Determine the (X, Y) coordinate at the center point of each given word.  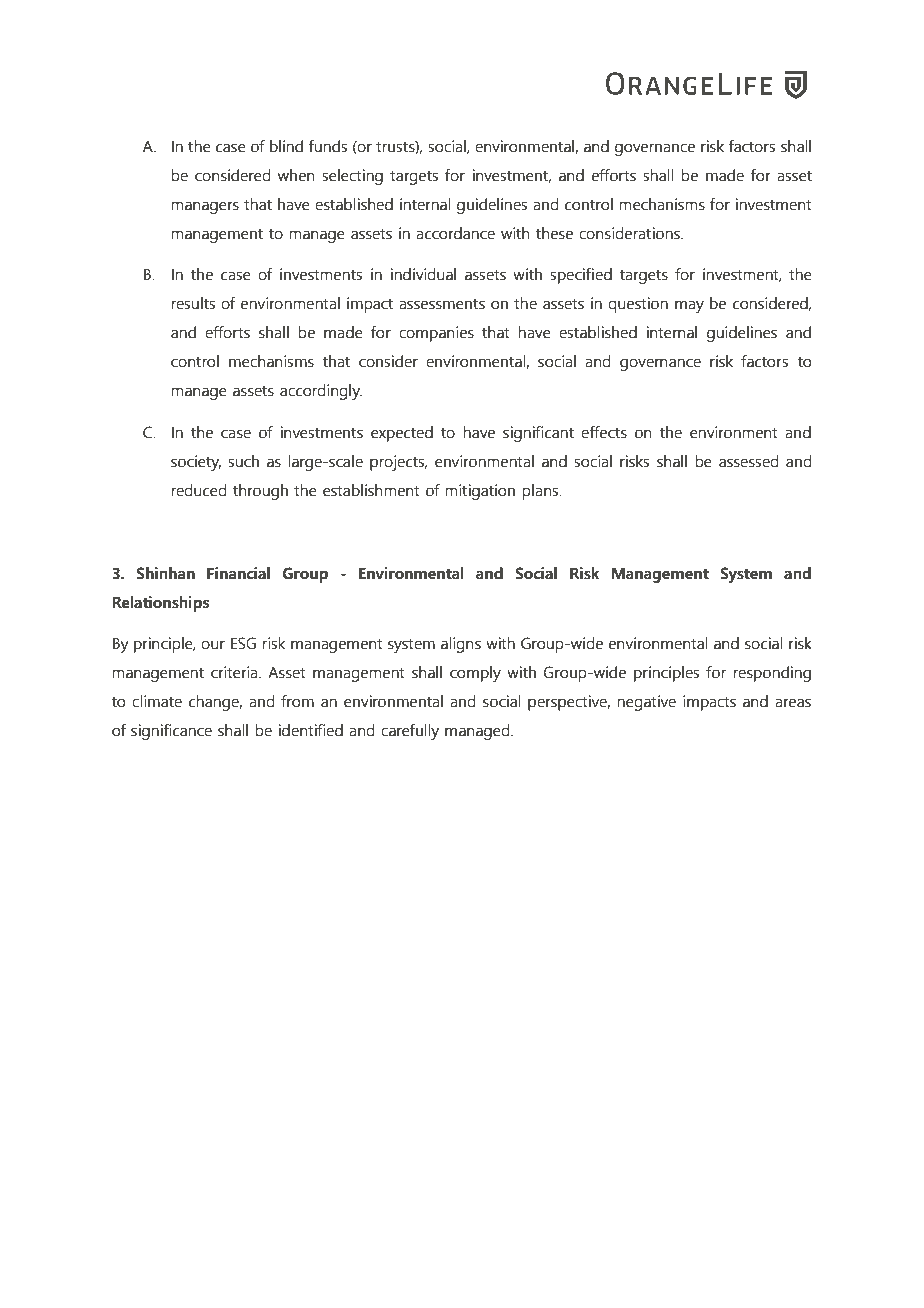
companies (436, 334)
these (554, 233)
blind (286, 146)
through (260, 492)
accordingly (321, 392)
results (193, 303)
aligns (461, 645)
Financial (238, 573)
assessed (749, 461)
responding (772, 674)
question (638, 305)
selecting (352, 177)
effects (604, 432)
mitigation (480, 492)
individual (423, 274)
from (297, 701)
